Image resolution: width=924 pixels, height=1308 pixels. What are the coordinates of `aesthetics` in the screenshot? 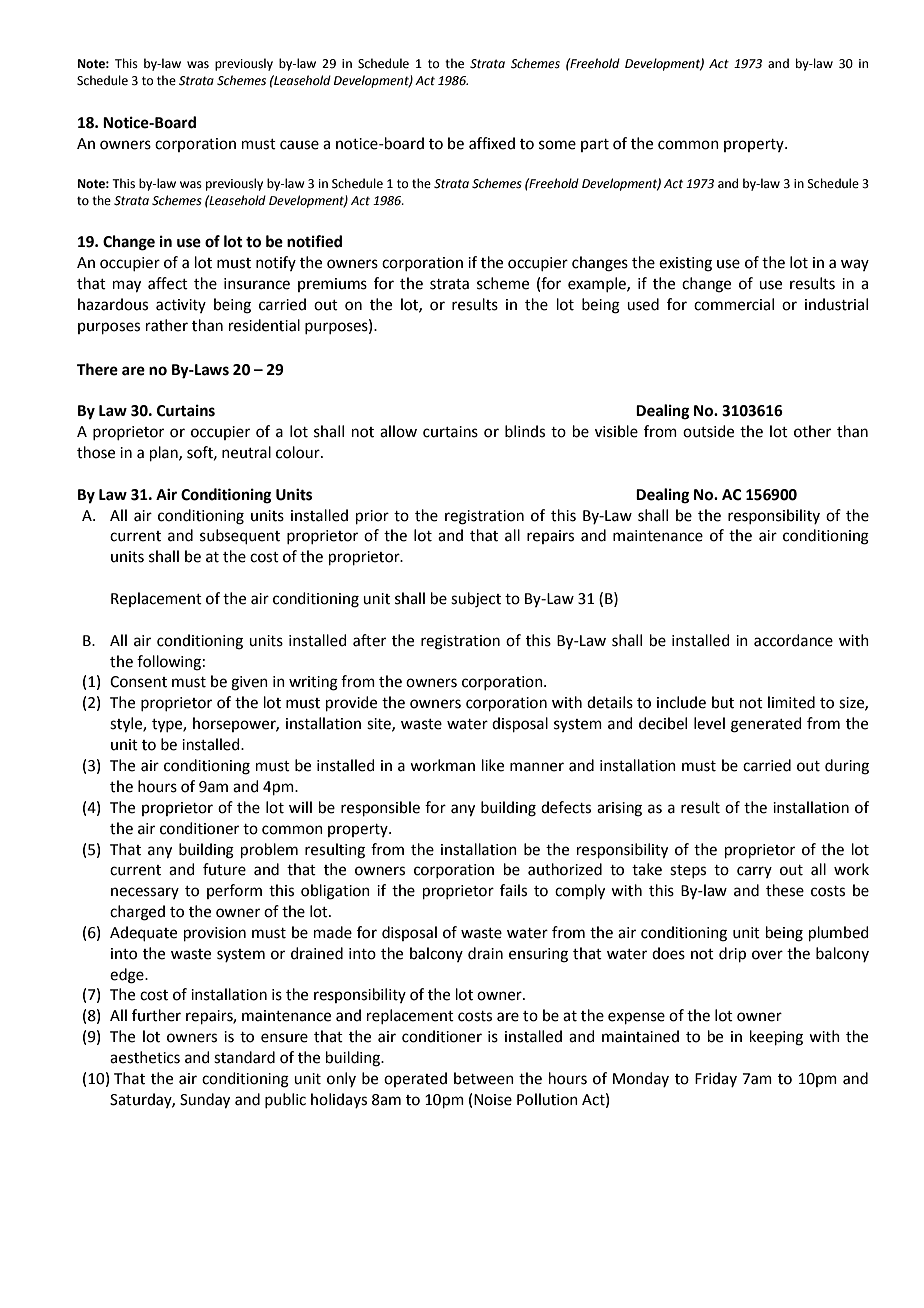 It's located at (145, 1057).
